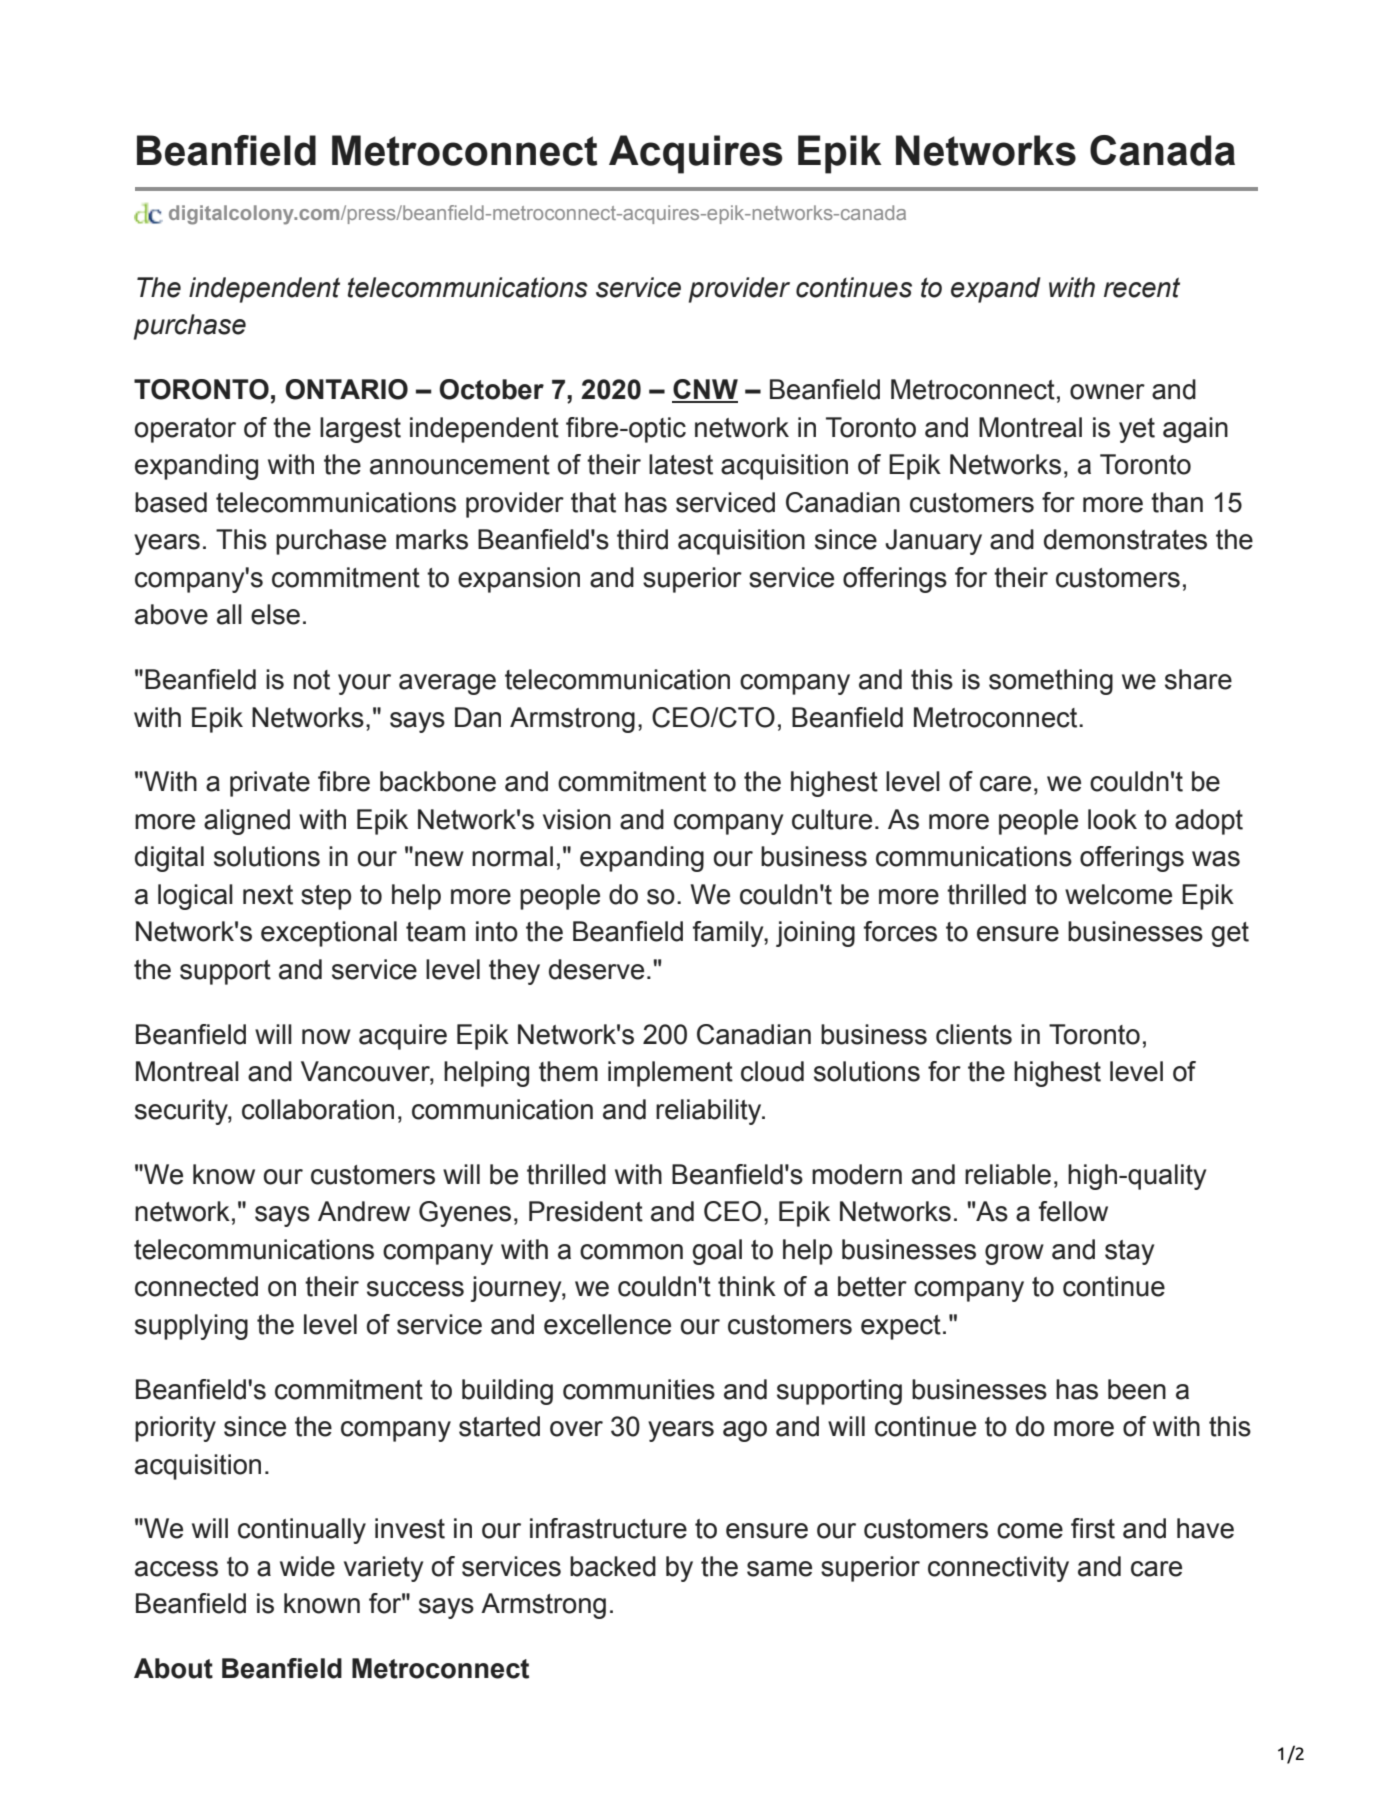 This image has width=1392, height=1801. What do you see at coordinates (747, 1286) in the image?
I see `think` at bounding box center [747, 1286].
